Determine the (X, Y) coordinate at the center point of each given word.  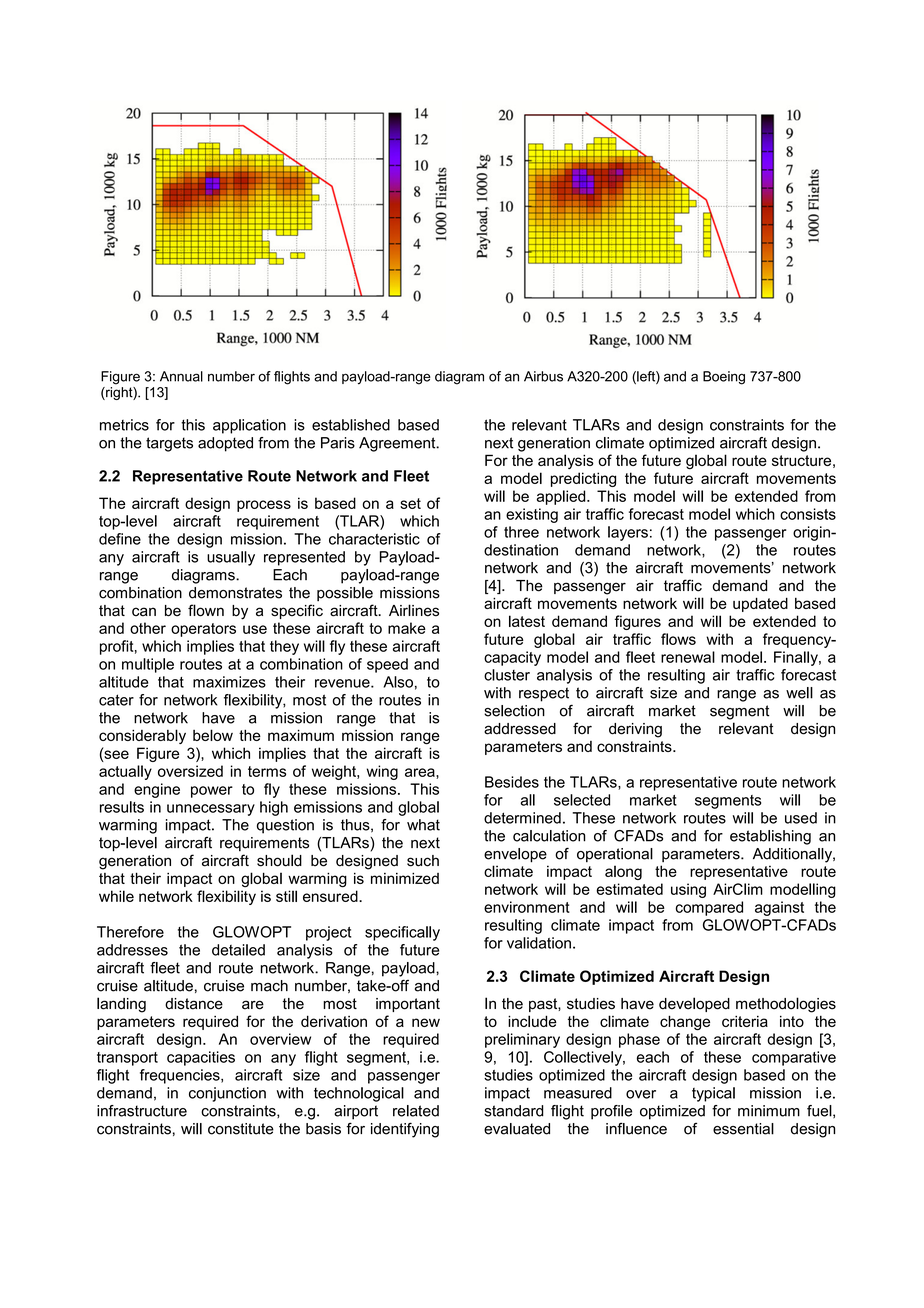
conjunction (227, 1094)
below (213, 735)
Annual (181, 376)
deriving (635, 730)
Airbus (543, 376)
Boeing (724, 378)
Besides (512, 782)
